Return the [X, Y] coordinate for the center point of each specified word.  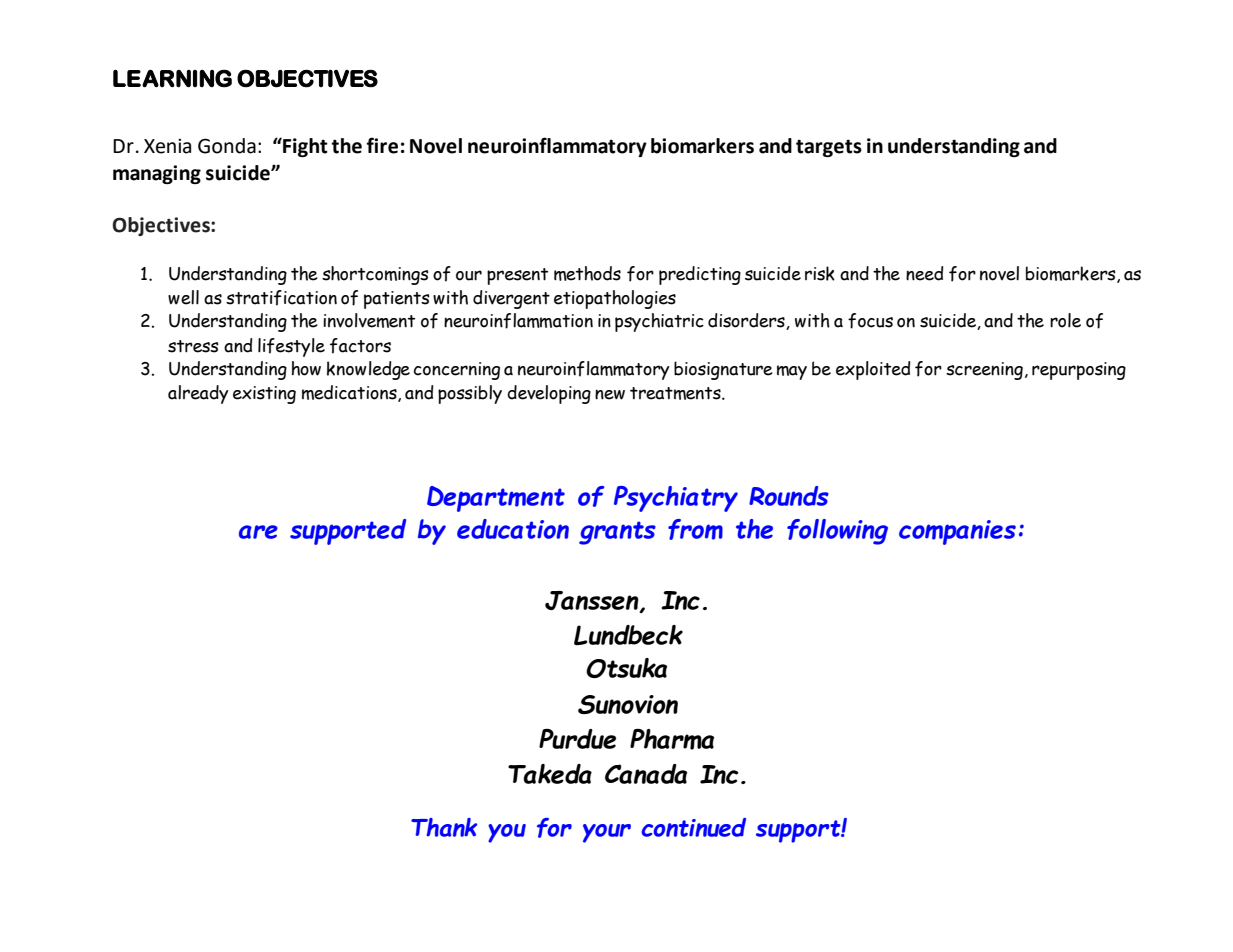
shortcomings [375, 275]
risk [820, 273]
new [610, 394]
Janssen [593, 601]
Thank [444, 827]
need [925, 273]
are [258, 532]
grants [617, 533]
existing [264, 395]
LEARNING [172, 78]
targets [829, 148]
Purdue [577, 739]
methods [587, 273]
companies [957, 532]
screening [984, 371]
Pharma [672, 739]
